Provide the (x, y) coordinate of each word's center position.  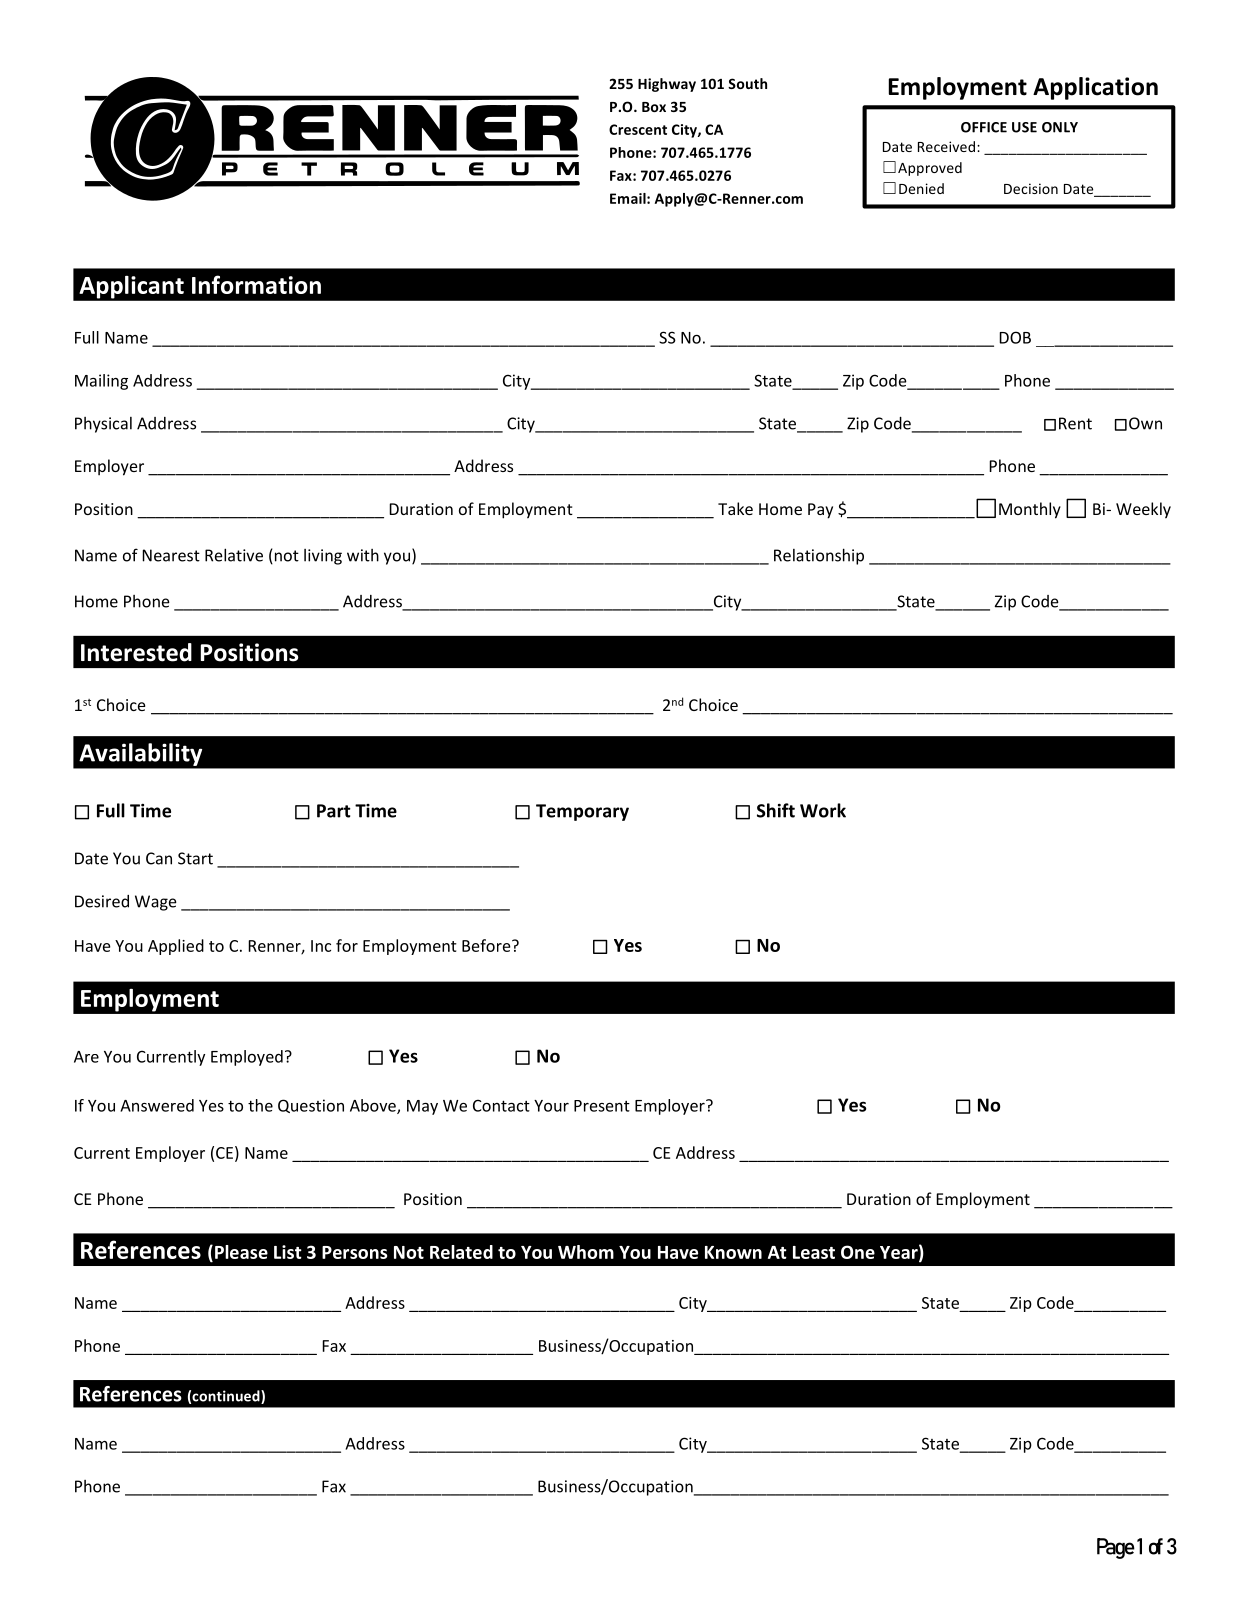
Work (823, 810)
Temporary (582, 812)
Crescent (638, 129)
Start (195, 858)
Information (256, 284)
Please (241, 1252)
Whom (586, 1252)
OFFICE (984, 127)
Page (1116, 1548)
